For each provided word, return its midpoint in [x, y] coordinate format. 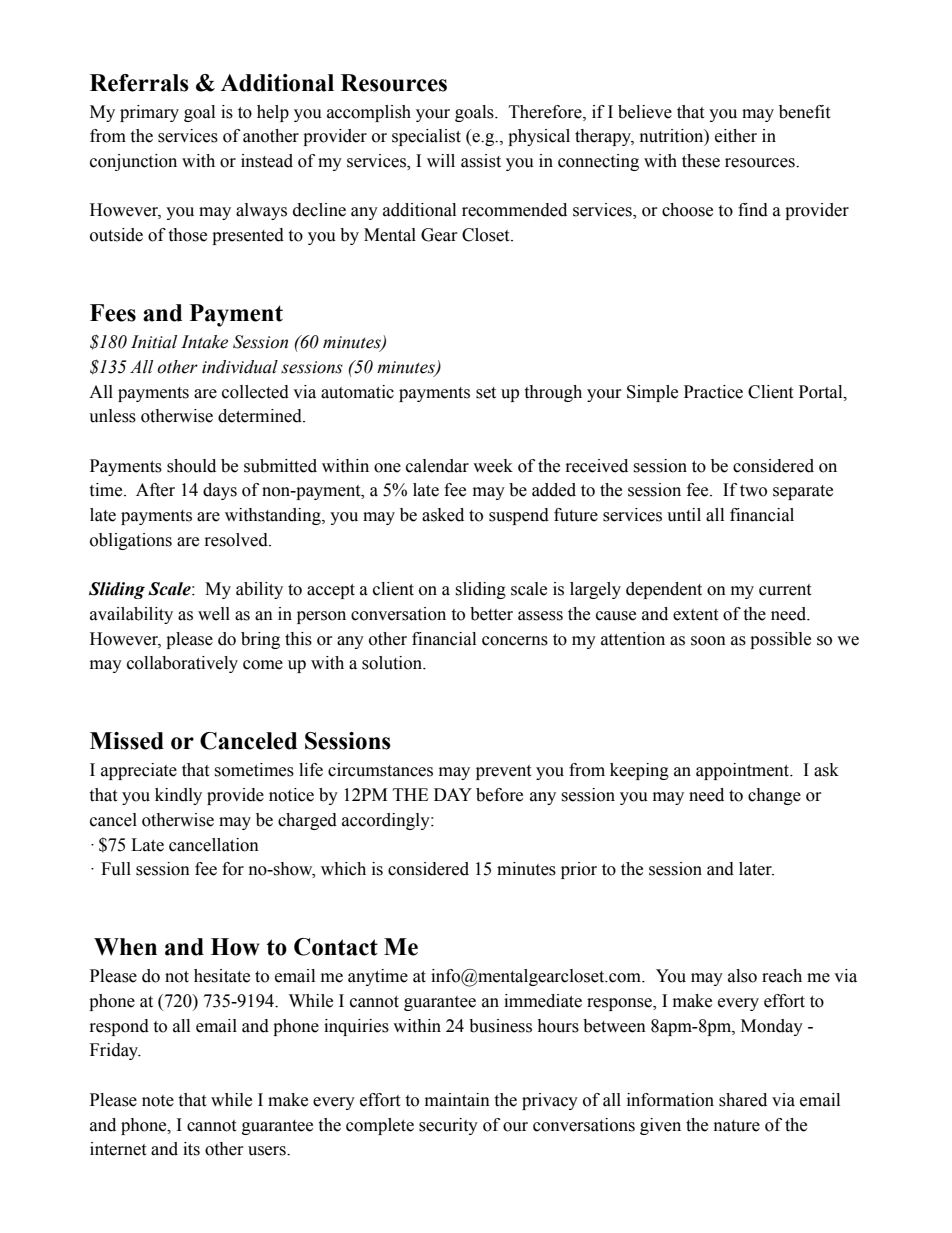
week [493, 466]
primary [149, 113]
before [499, 795]
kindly [178, 796]
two [753, 491]
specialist [426, 137]
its [191, 1149]
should [191, 466]
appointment [744, 771]
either [736, 136]
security [448, 1126]
